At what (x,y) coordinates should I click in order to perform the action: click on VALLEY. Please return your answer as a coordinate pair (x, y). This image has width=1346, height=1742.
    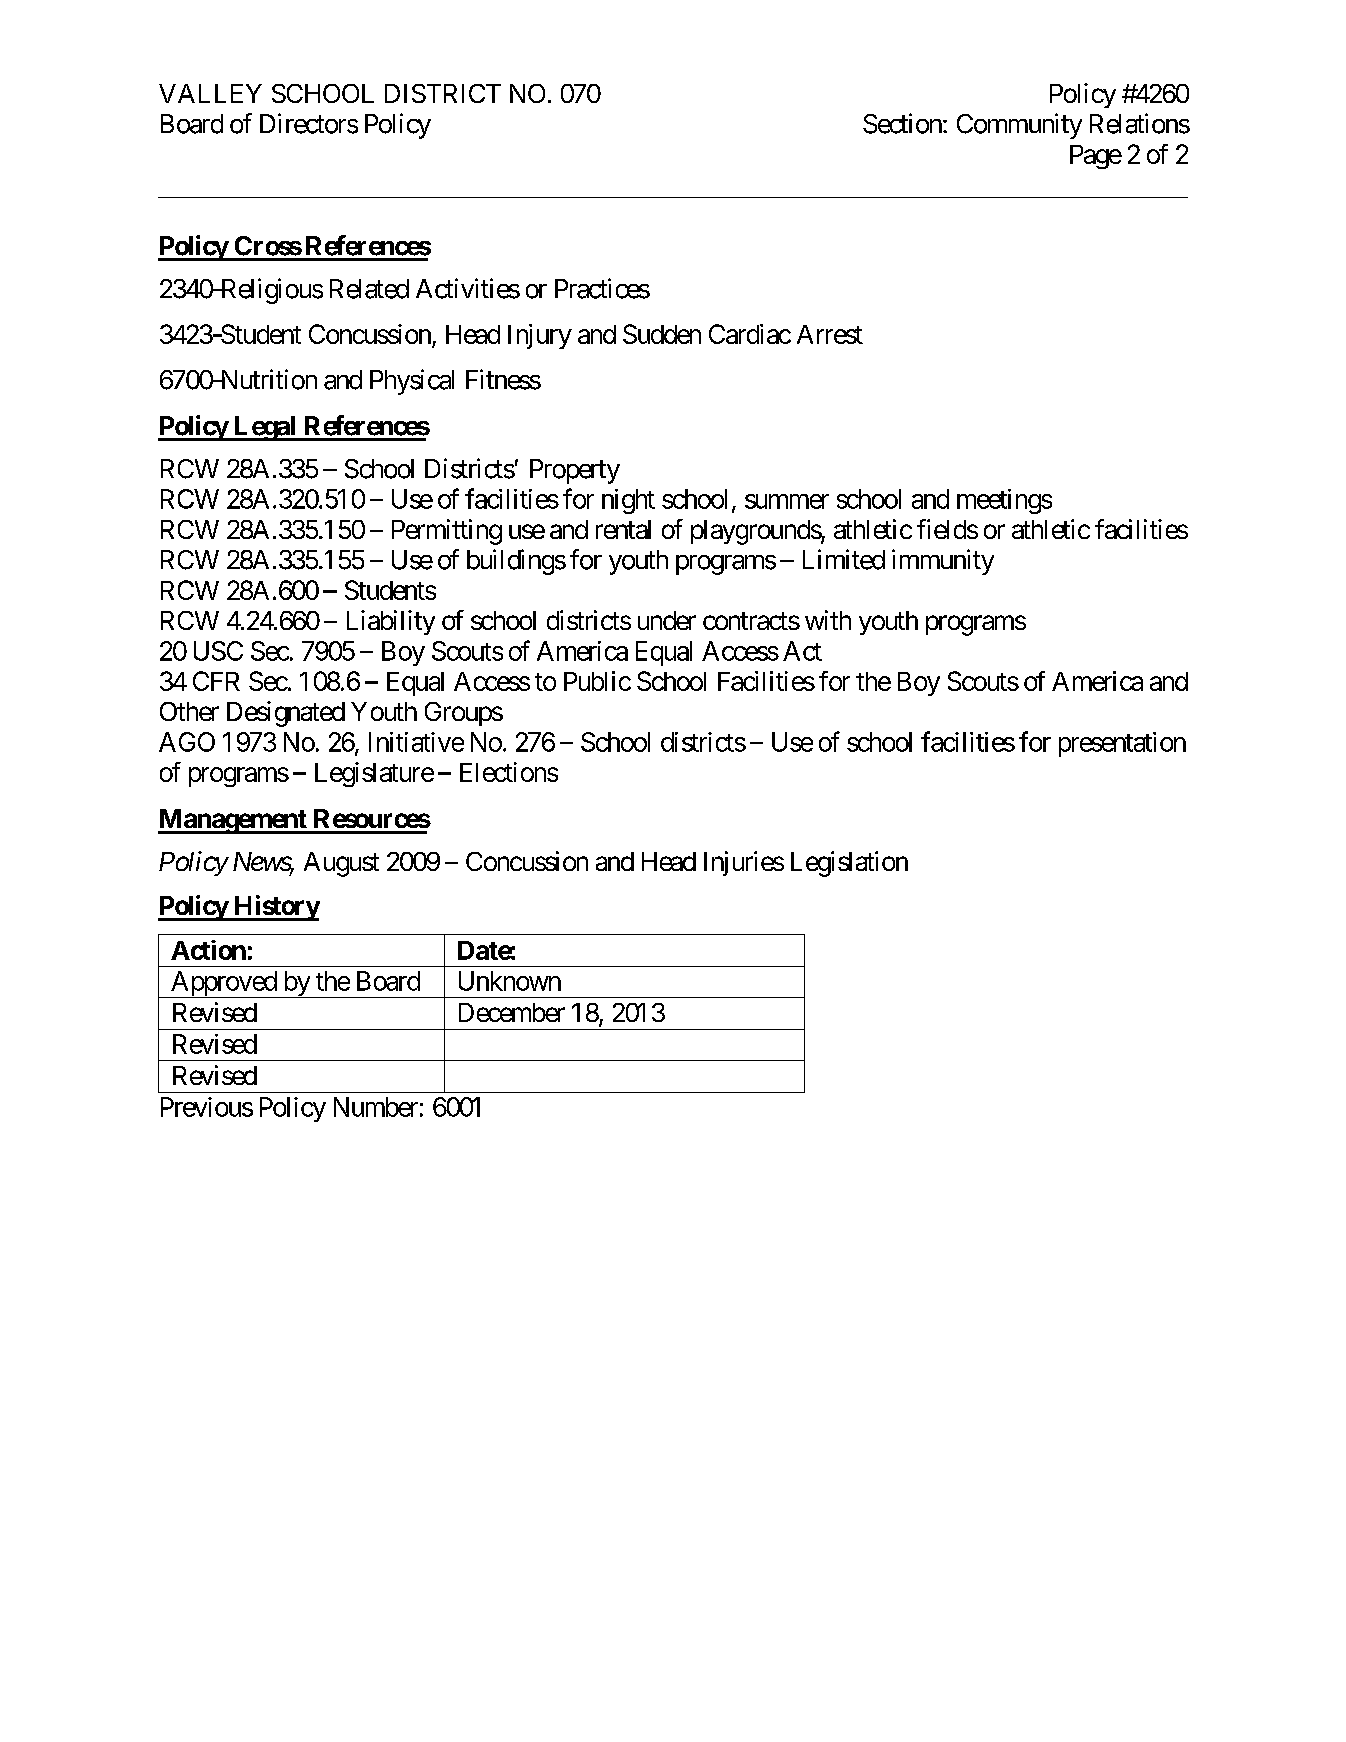
    Looking at the image, I should click on (210, 93).
